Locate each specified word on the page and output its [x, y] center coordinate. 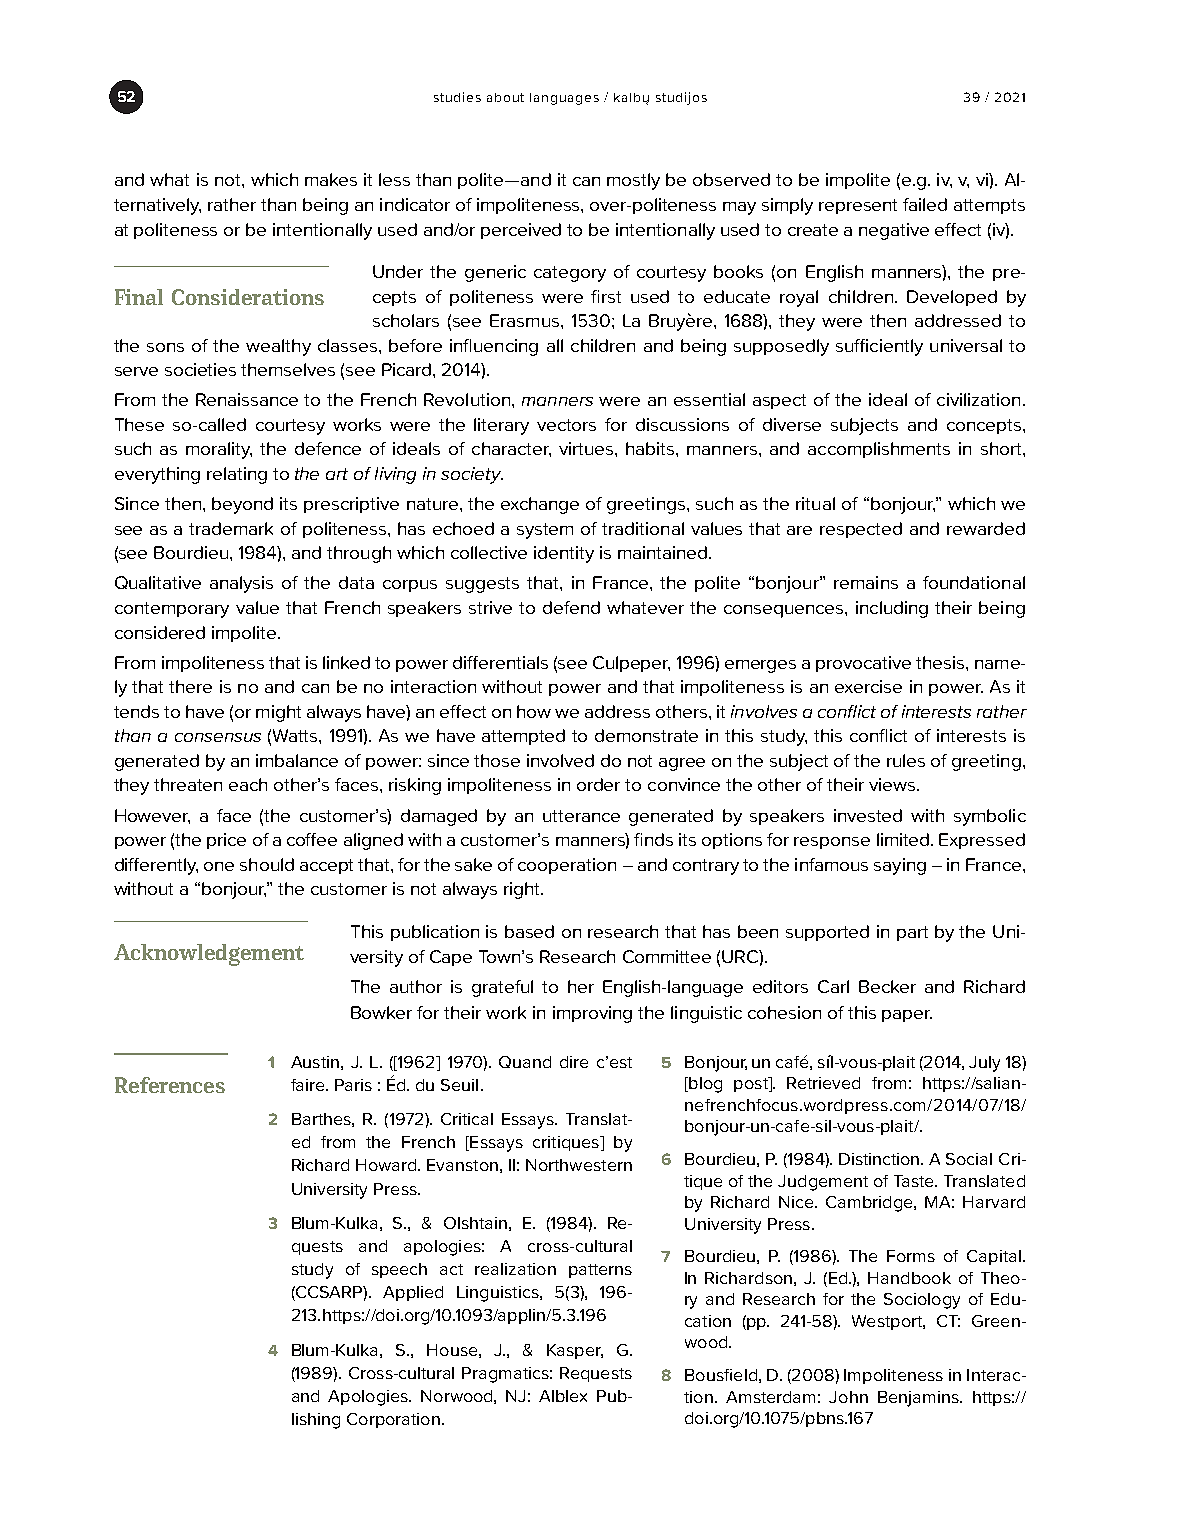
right [523, 890]
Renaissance [247, 399]
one [219, 866]
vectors [566, 425]
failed [925, 204]
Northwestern [579, 1165]
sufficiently [879, 347]
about [505, 97]
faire [309, 1085]
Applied [413, 1293]
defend [571, 607]
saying [900, 866]
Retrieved [823, 1083]
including [892, 609]
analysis [241, 584]
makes [331, 179]
